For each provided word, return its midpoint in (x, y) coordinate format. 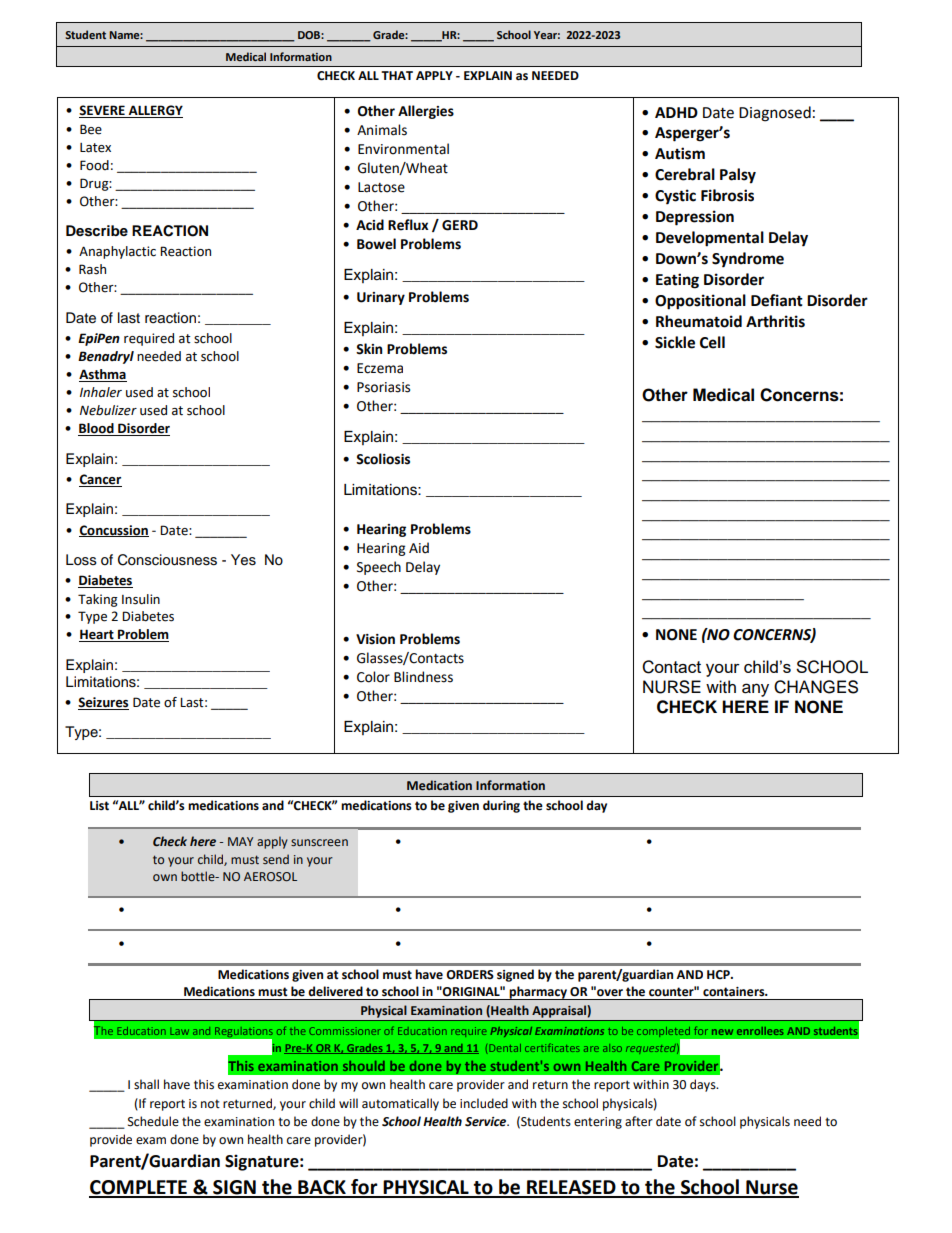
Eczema (380, 368)
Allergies (426, 112)
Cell (712, 342)
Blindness (423, 677)
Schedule (153, 1121)
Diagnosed (775, 114)
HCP (719, 975)
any (755, 690)
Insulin (141, 599)
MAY (240, 841)
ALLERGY (154, 111)
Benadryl (106, 357)
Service (487, 1122)
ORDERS (470, 975)
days (704, 1085)
